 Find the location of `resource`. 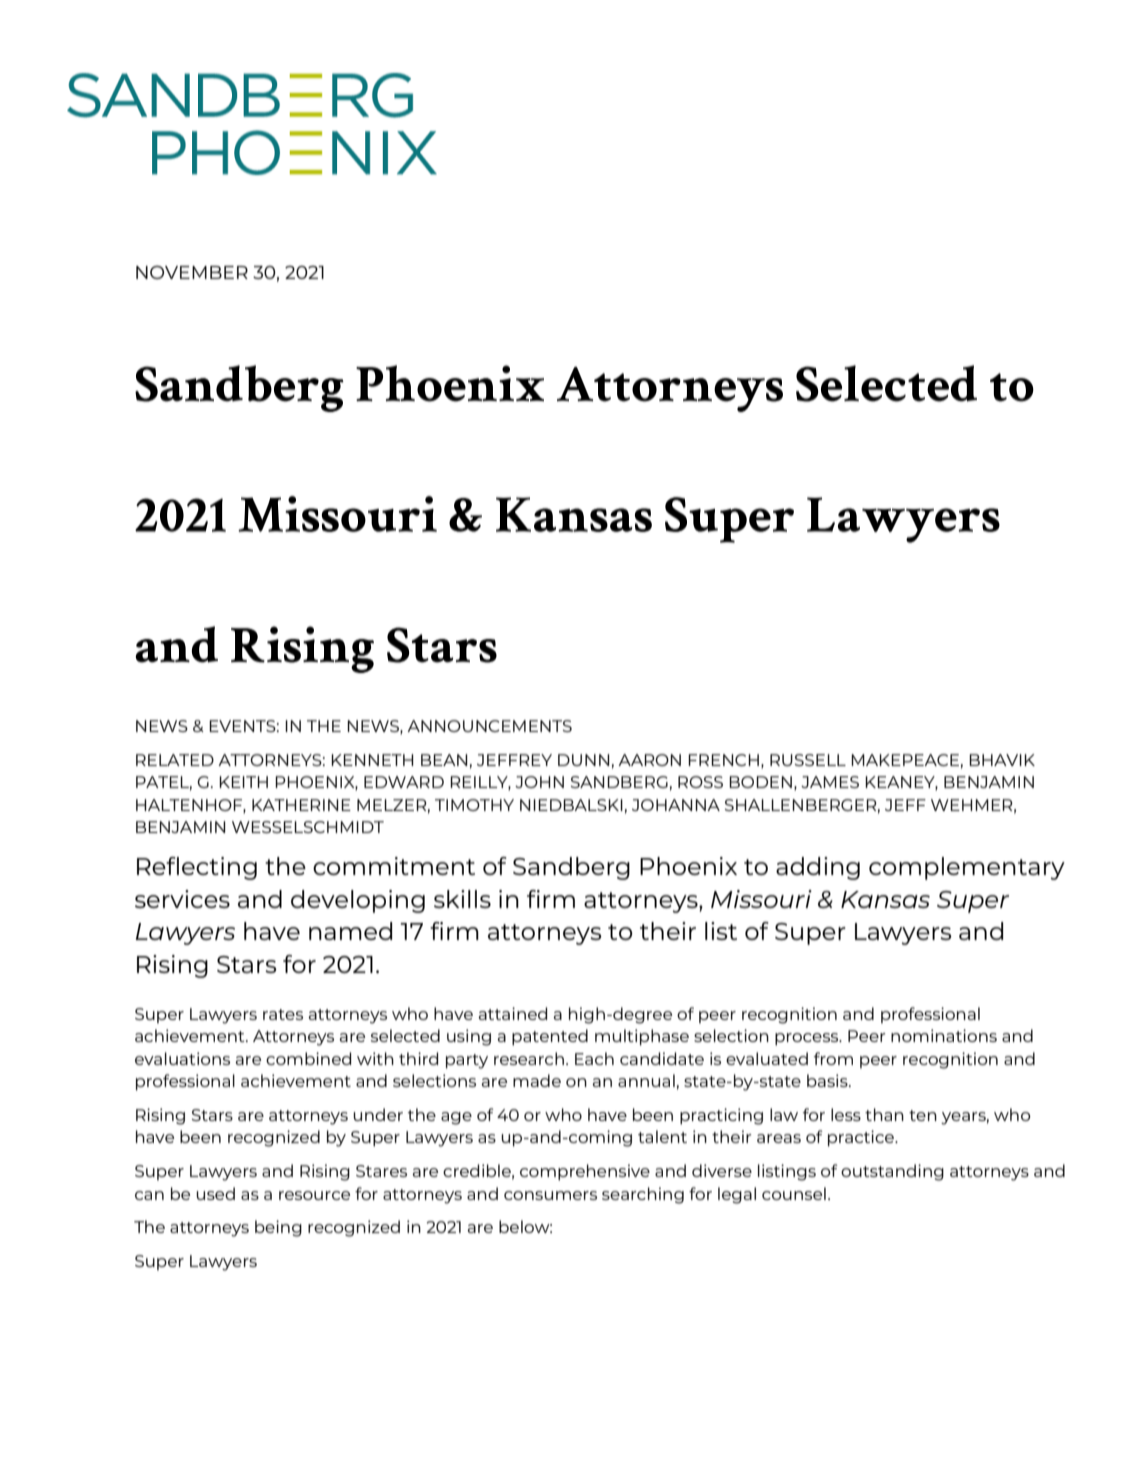

resource is located at coordinates (314, 1195).
